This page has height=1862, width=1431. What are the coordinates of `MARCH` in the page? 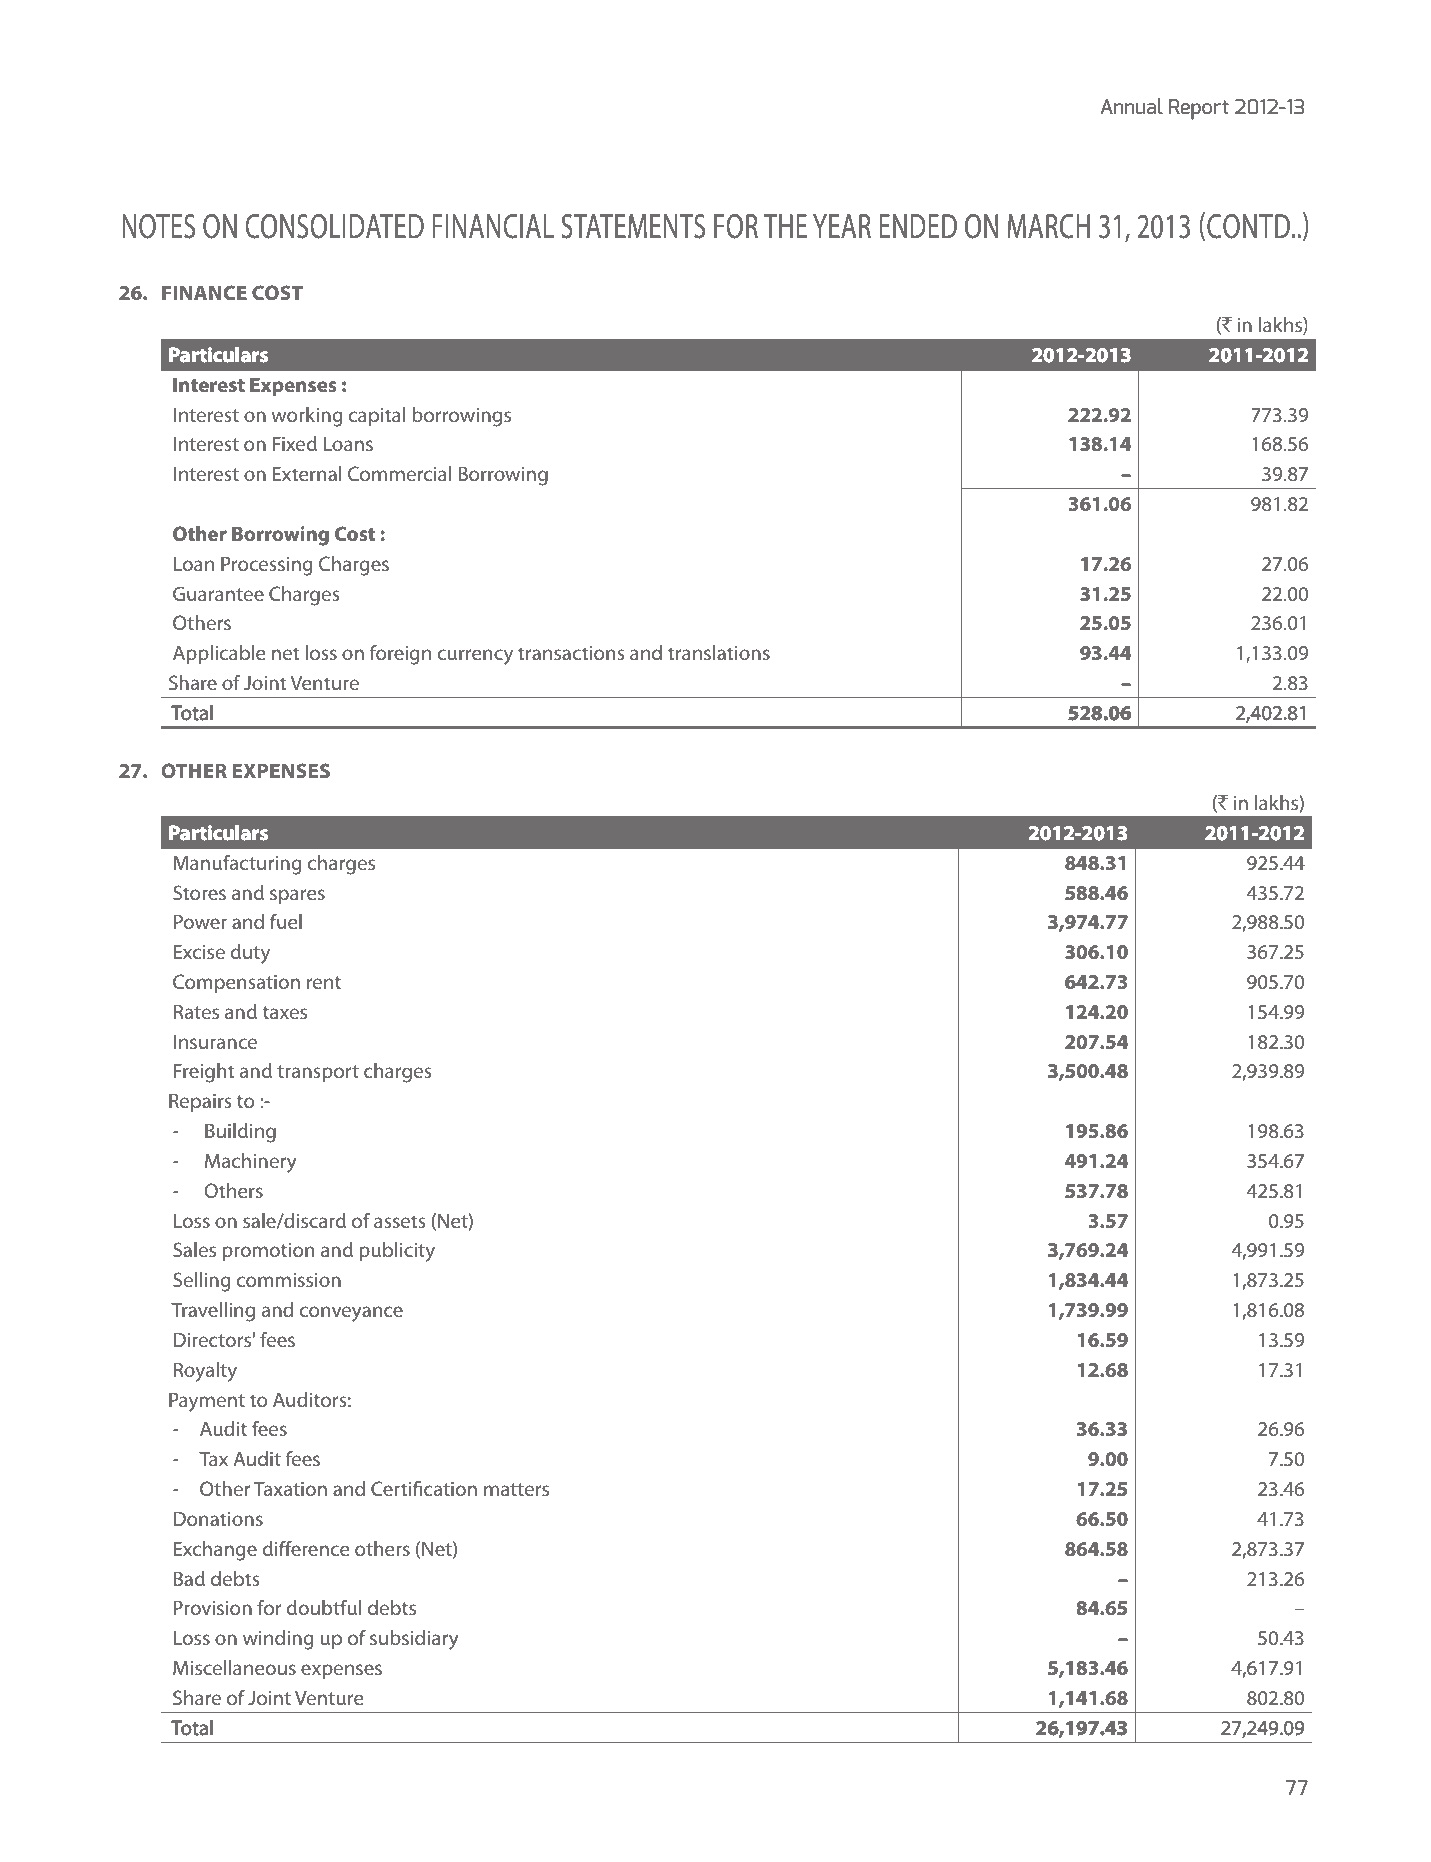 It's located at (1049, 226).
